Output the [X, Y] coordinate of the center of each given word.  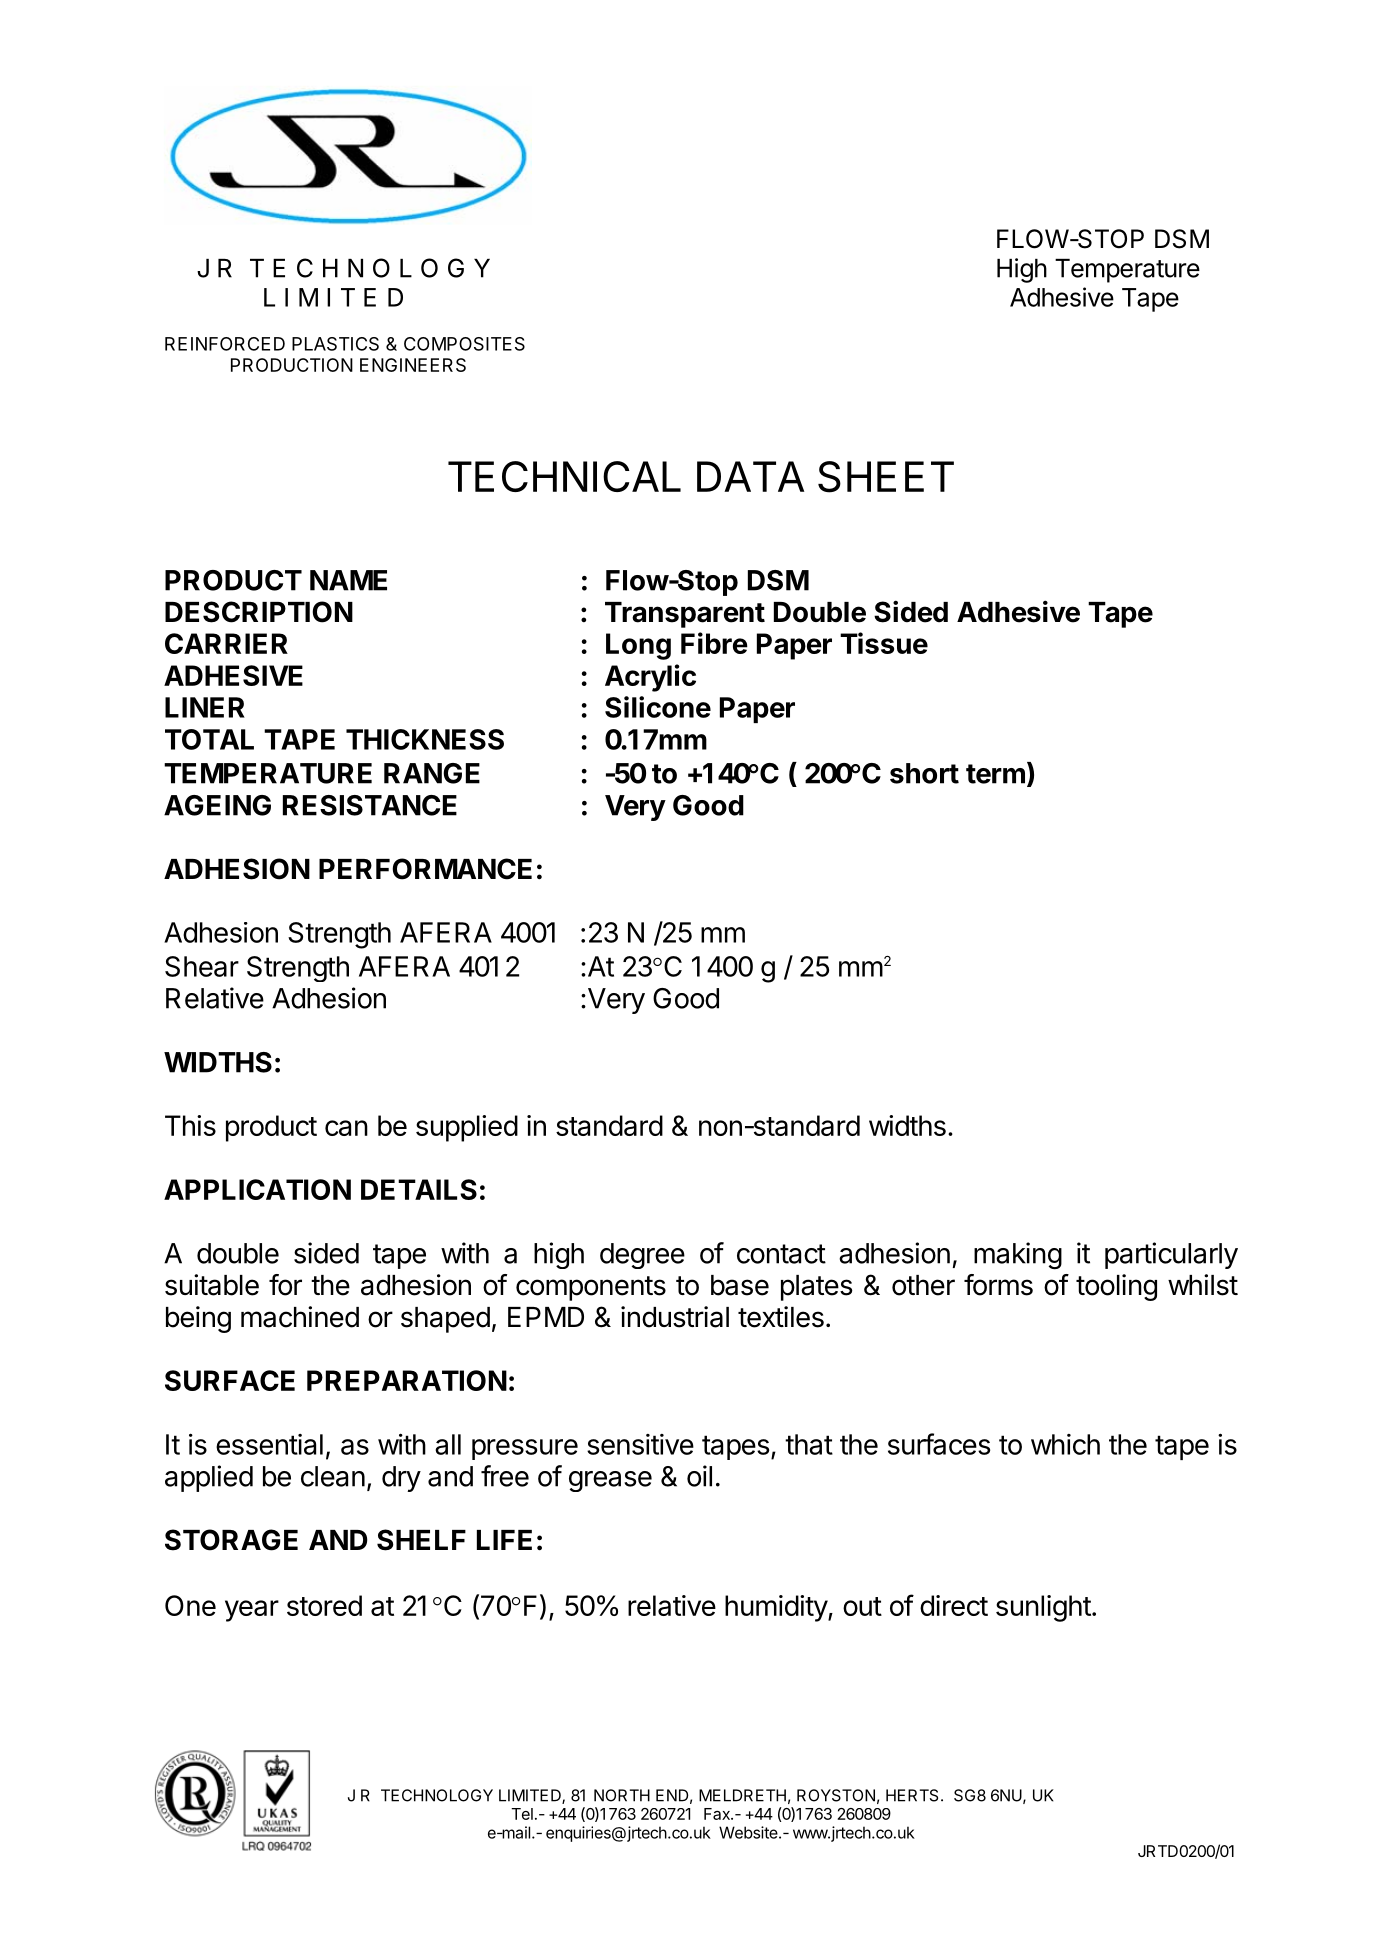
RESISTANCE [370, 805]
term [995, 774]
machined [300, 1317]
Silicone [658, 707]
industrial [675, 1317]
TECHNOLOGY [437, 1795]
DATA [750, 476]
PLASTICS [335, 344]
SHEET [886, 477]
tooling [1116, 1287]
